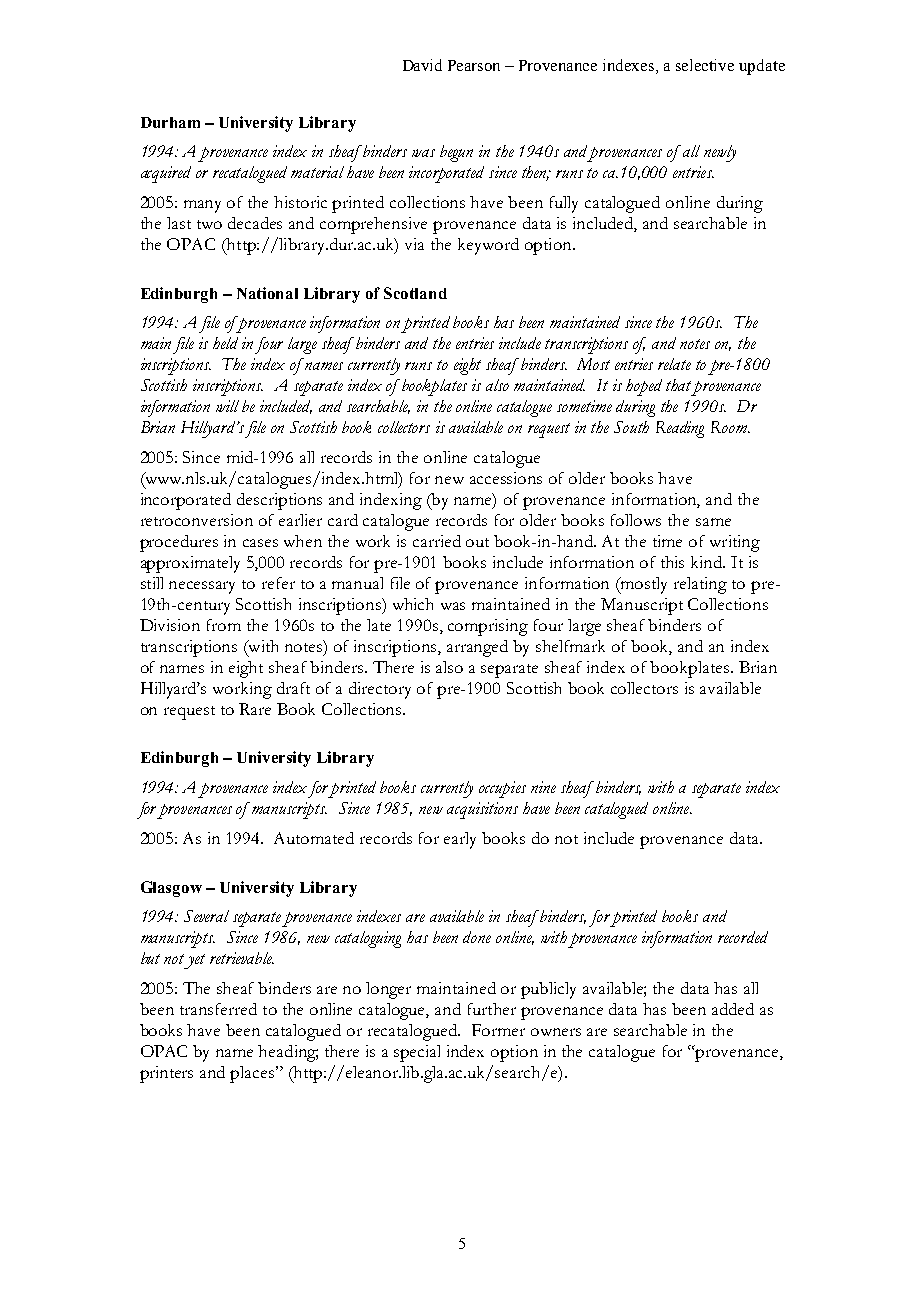  I want to click on special, so click(417, 1053).
